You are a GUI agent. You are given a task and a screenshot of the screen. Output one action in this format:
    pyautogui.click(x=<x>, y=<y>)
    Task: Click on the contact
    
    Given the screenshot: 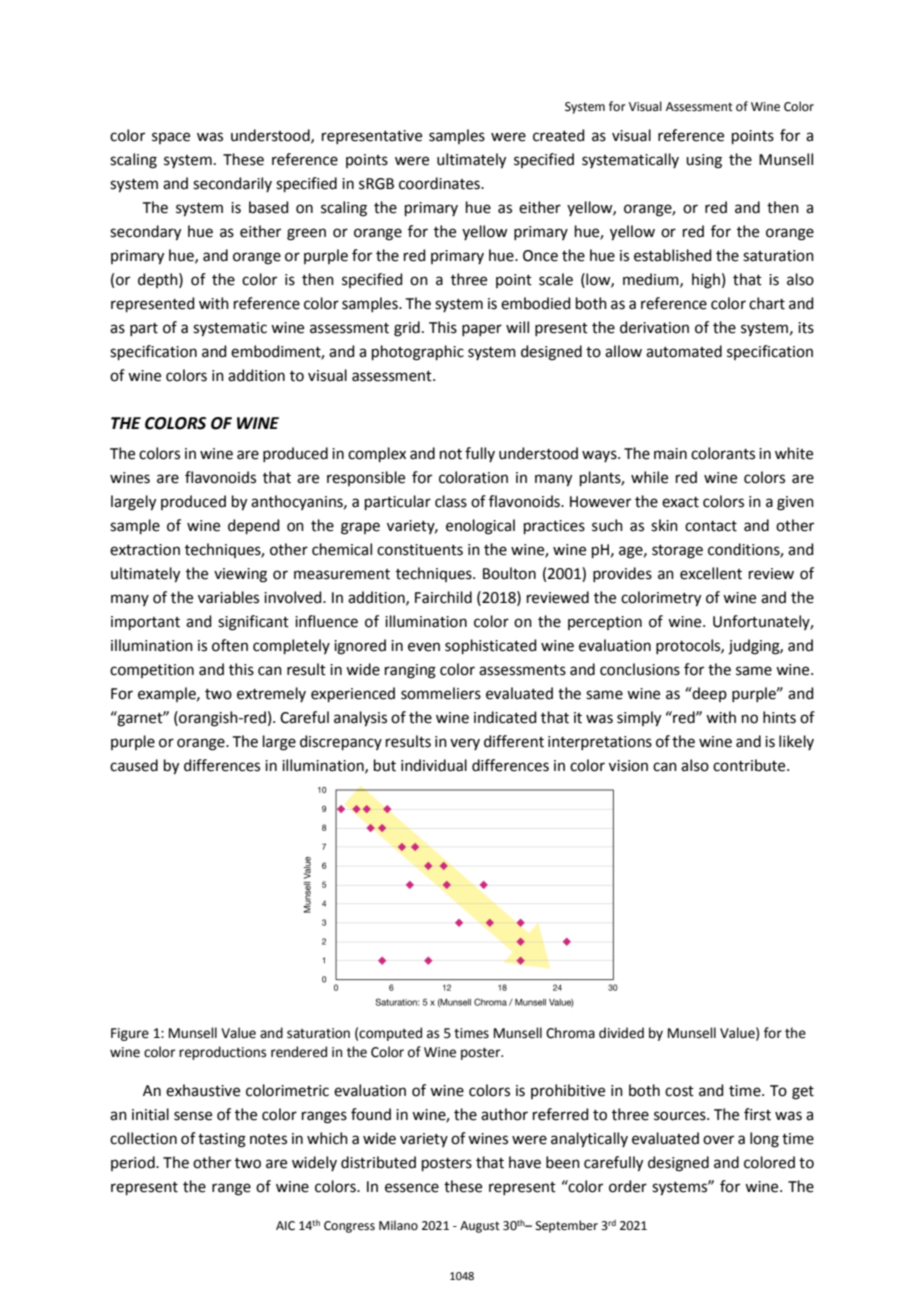 What is the action you would take?
    pyautogui.click(x=711, y=526)
